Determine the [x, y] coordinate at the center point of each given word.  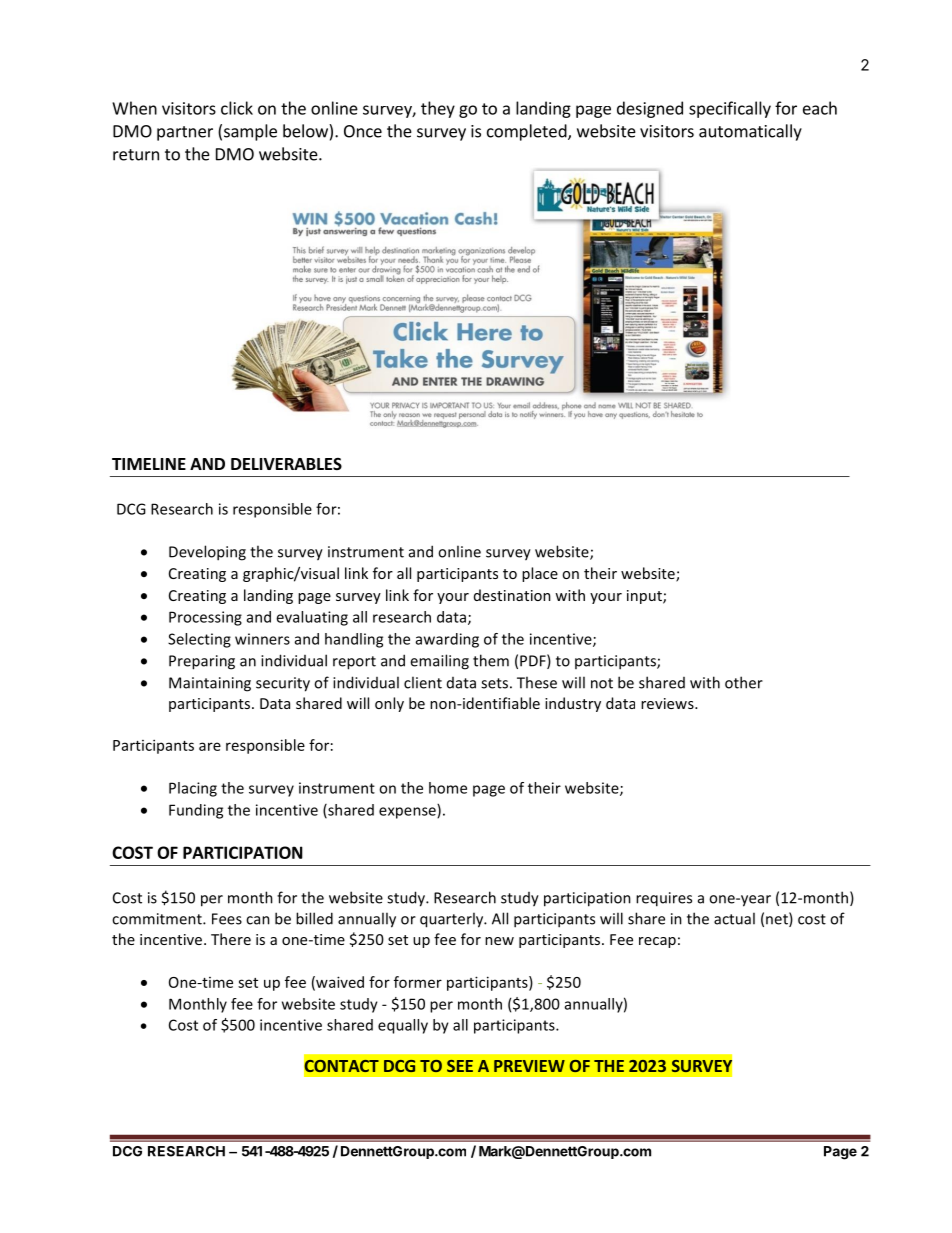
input [645, 597]
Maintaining [210, 684]
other [744, 682]
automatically [750, 132]
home [448, 788]
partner [185, 133]
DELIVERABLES [286, 464]
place [540, 574]
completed [528, 132]
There [231, 939]
